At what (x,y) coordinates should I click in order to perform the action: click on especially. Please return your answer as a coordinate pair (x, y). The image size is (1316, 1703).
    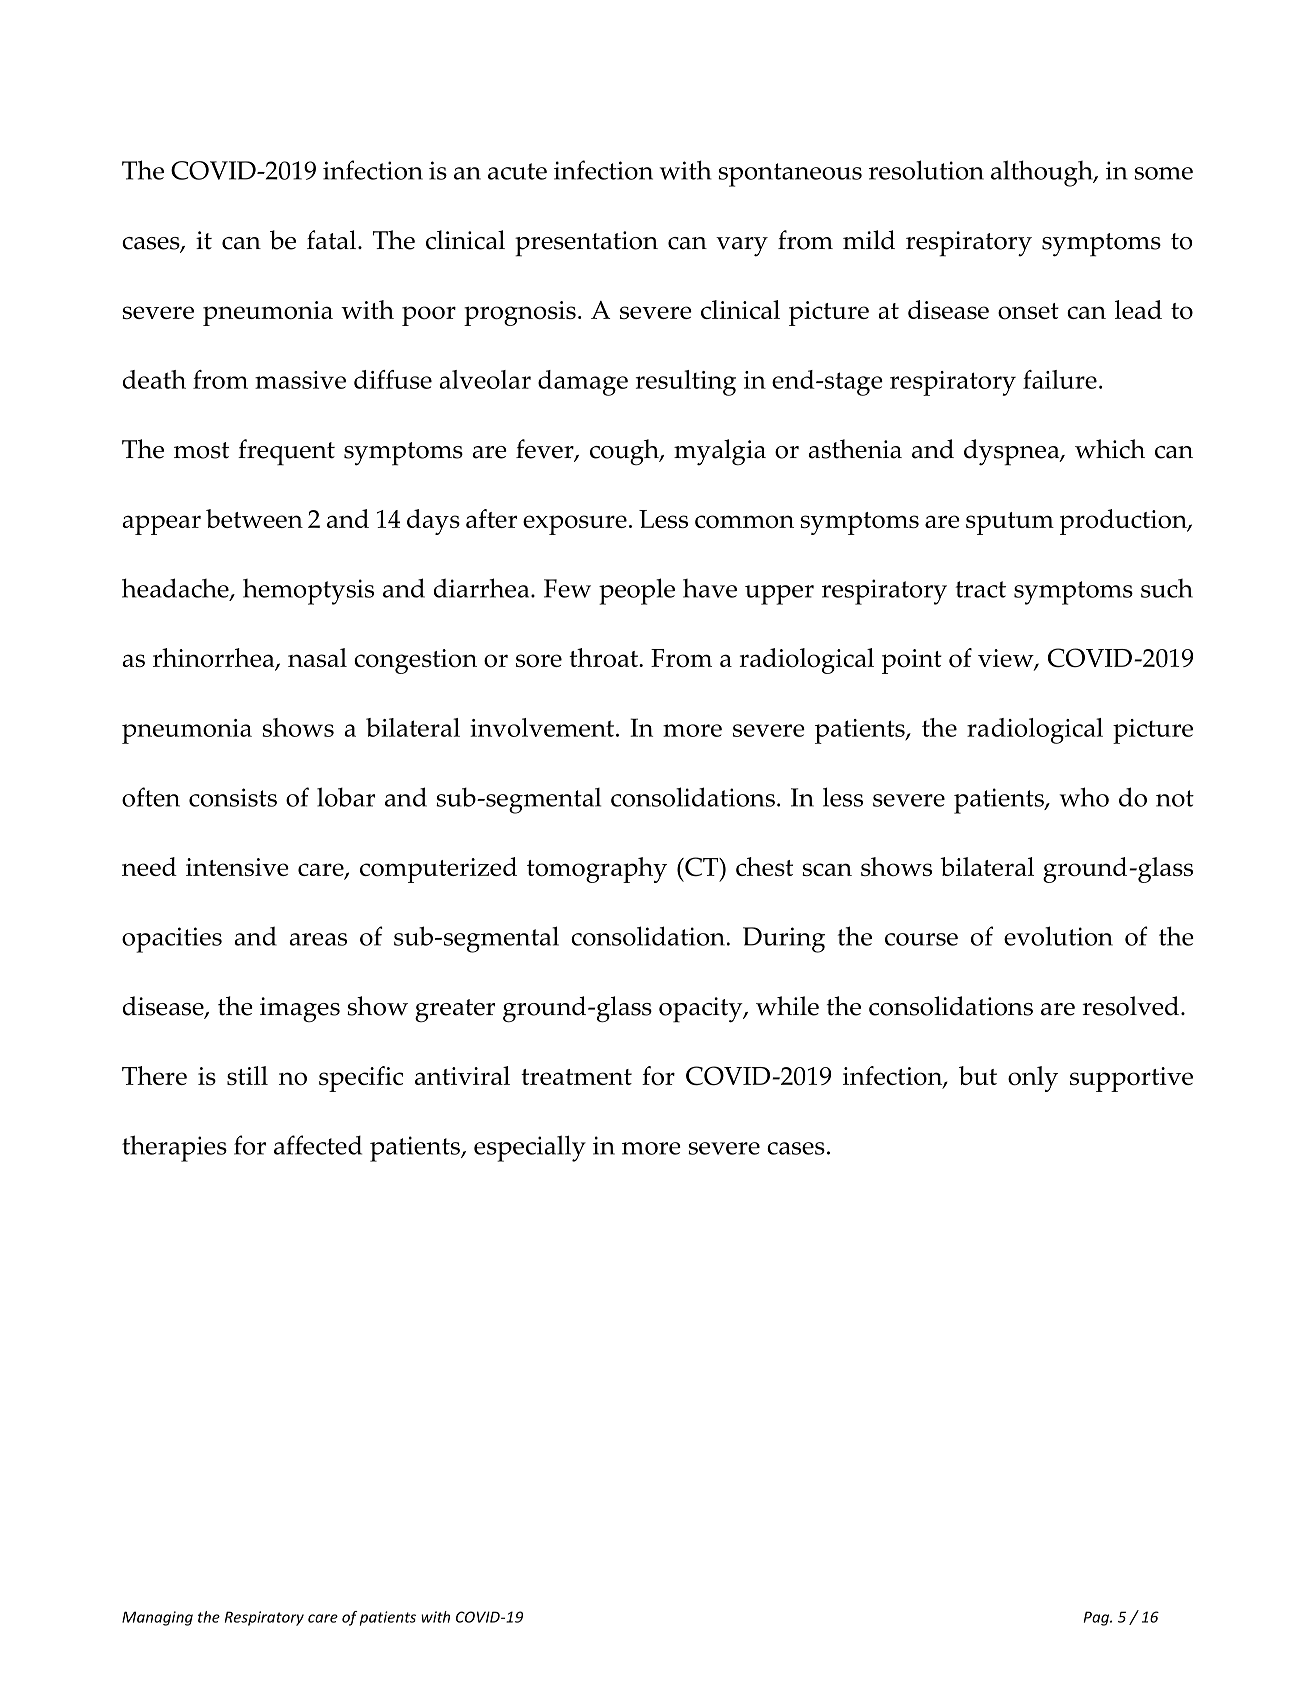
    Looking at the image, I should click on (530, 1148).
